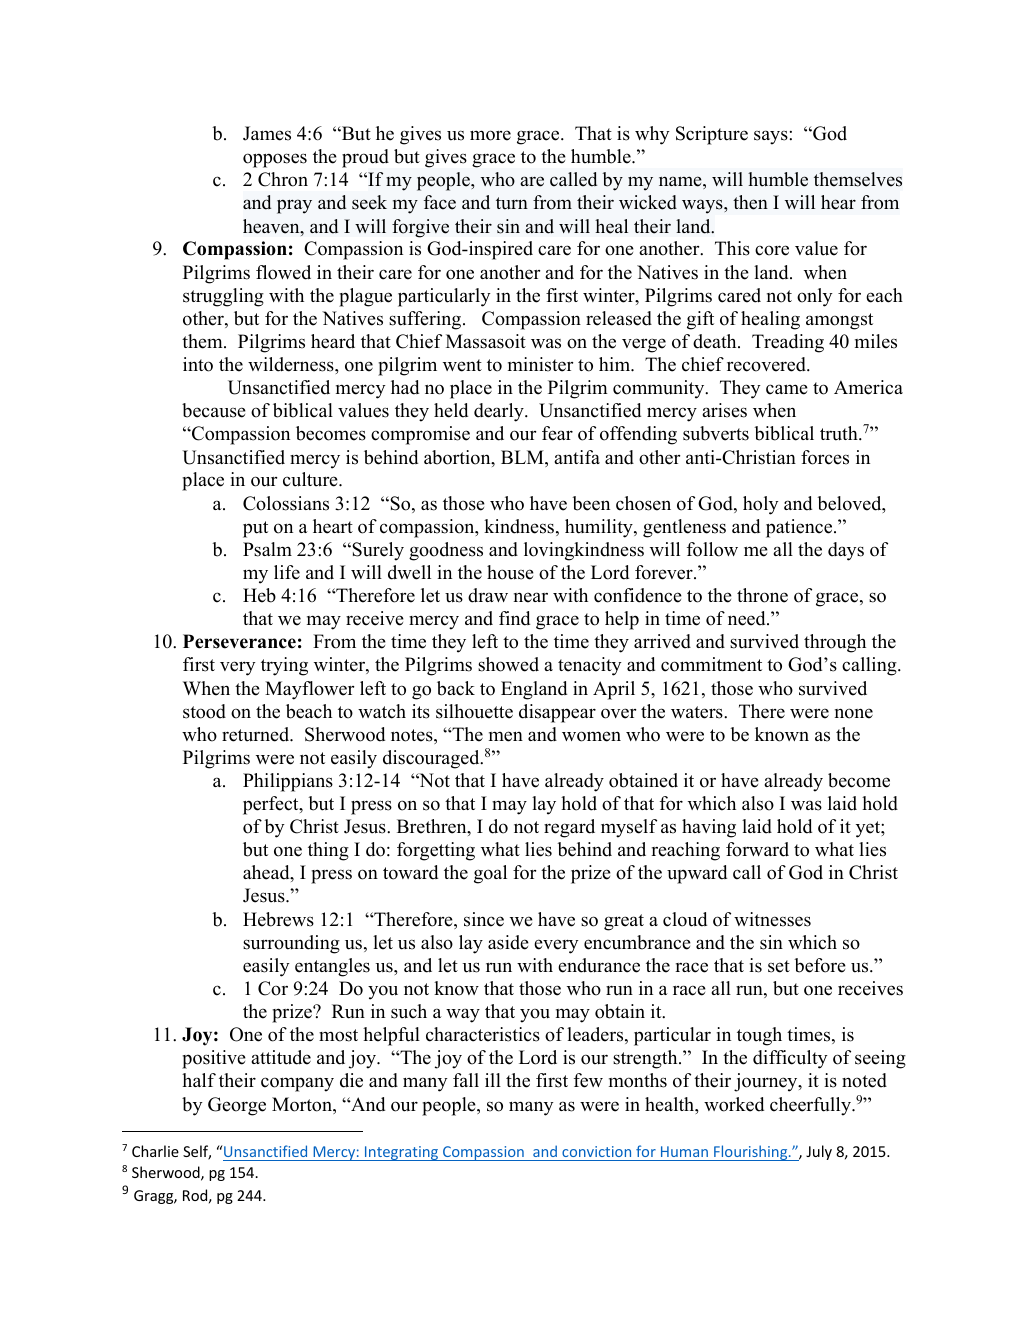 This image has height=1326, width=1025. What do you see at coordinates (239, 641) in the image?
I see `Perseverance` at bounding box center [239, 641].
